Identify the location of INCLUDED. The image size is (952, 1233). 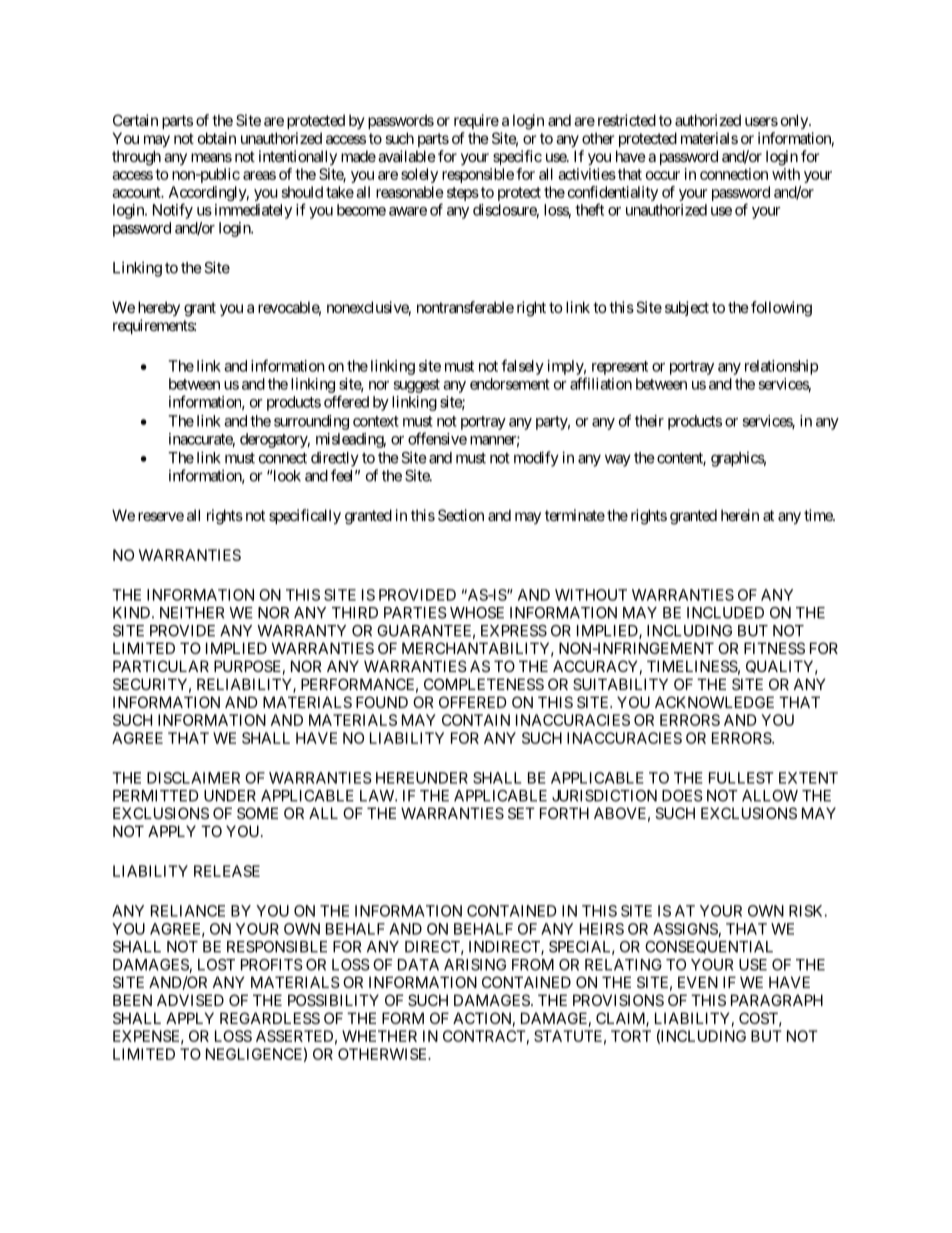
(725, 613).
